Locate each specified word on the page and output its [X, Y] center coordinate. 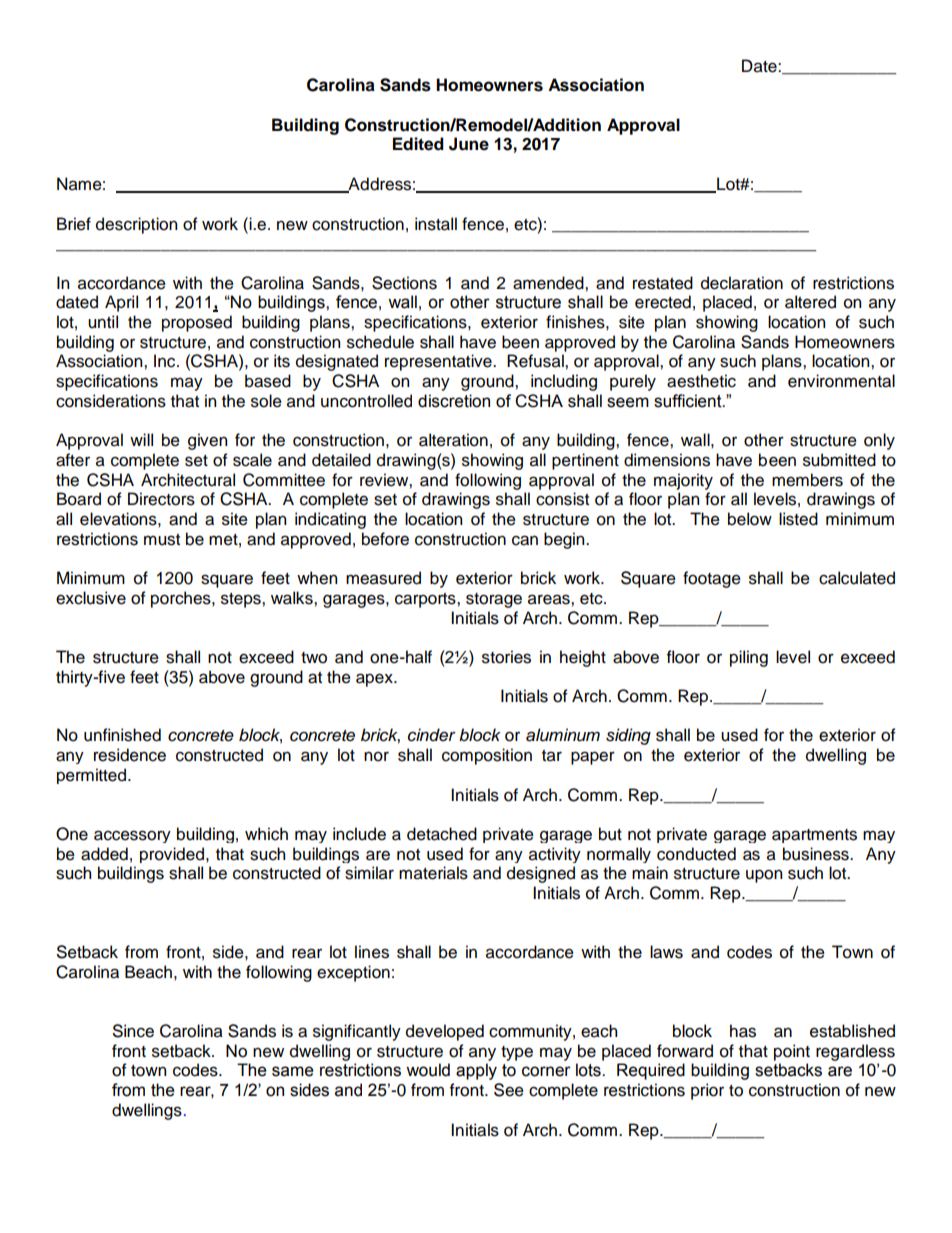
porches [182, 599]
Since [133, 1031]
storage [494, 600]
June [469, 144]
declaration [742, 283]
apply [476, 1071]
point [792, 1052]
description [136, 225]
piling [749, 658]
